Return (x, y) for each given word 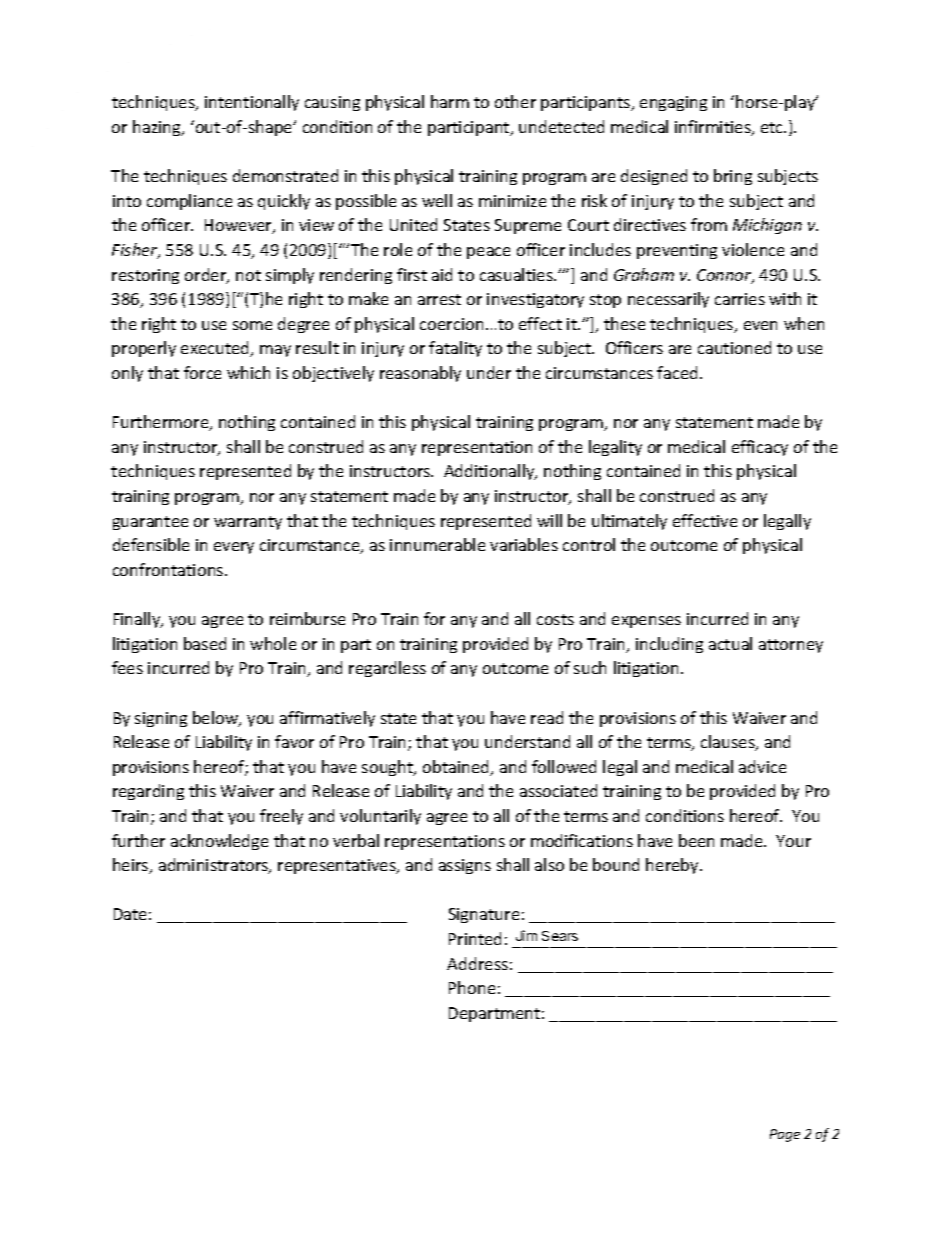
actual (730, 643)
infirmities (714, 128)
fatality (455, 349)
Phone (472, 987)
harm (450, 101)
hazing (158, 128)
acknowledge (219, 842)
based (205, 643)
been (696, 840)
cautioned (734, 347)
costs (555, 619)
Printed (475, 938)
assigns (465, 866)
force (202, 372)
